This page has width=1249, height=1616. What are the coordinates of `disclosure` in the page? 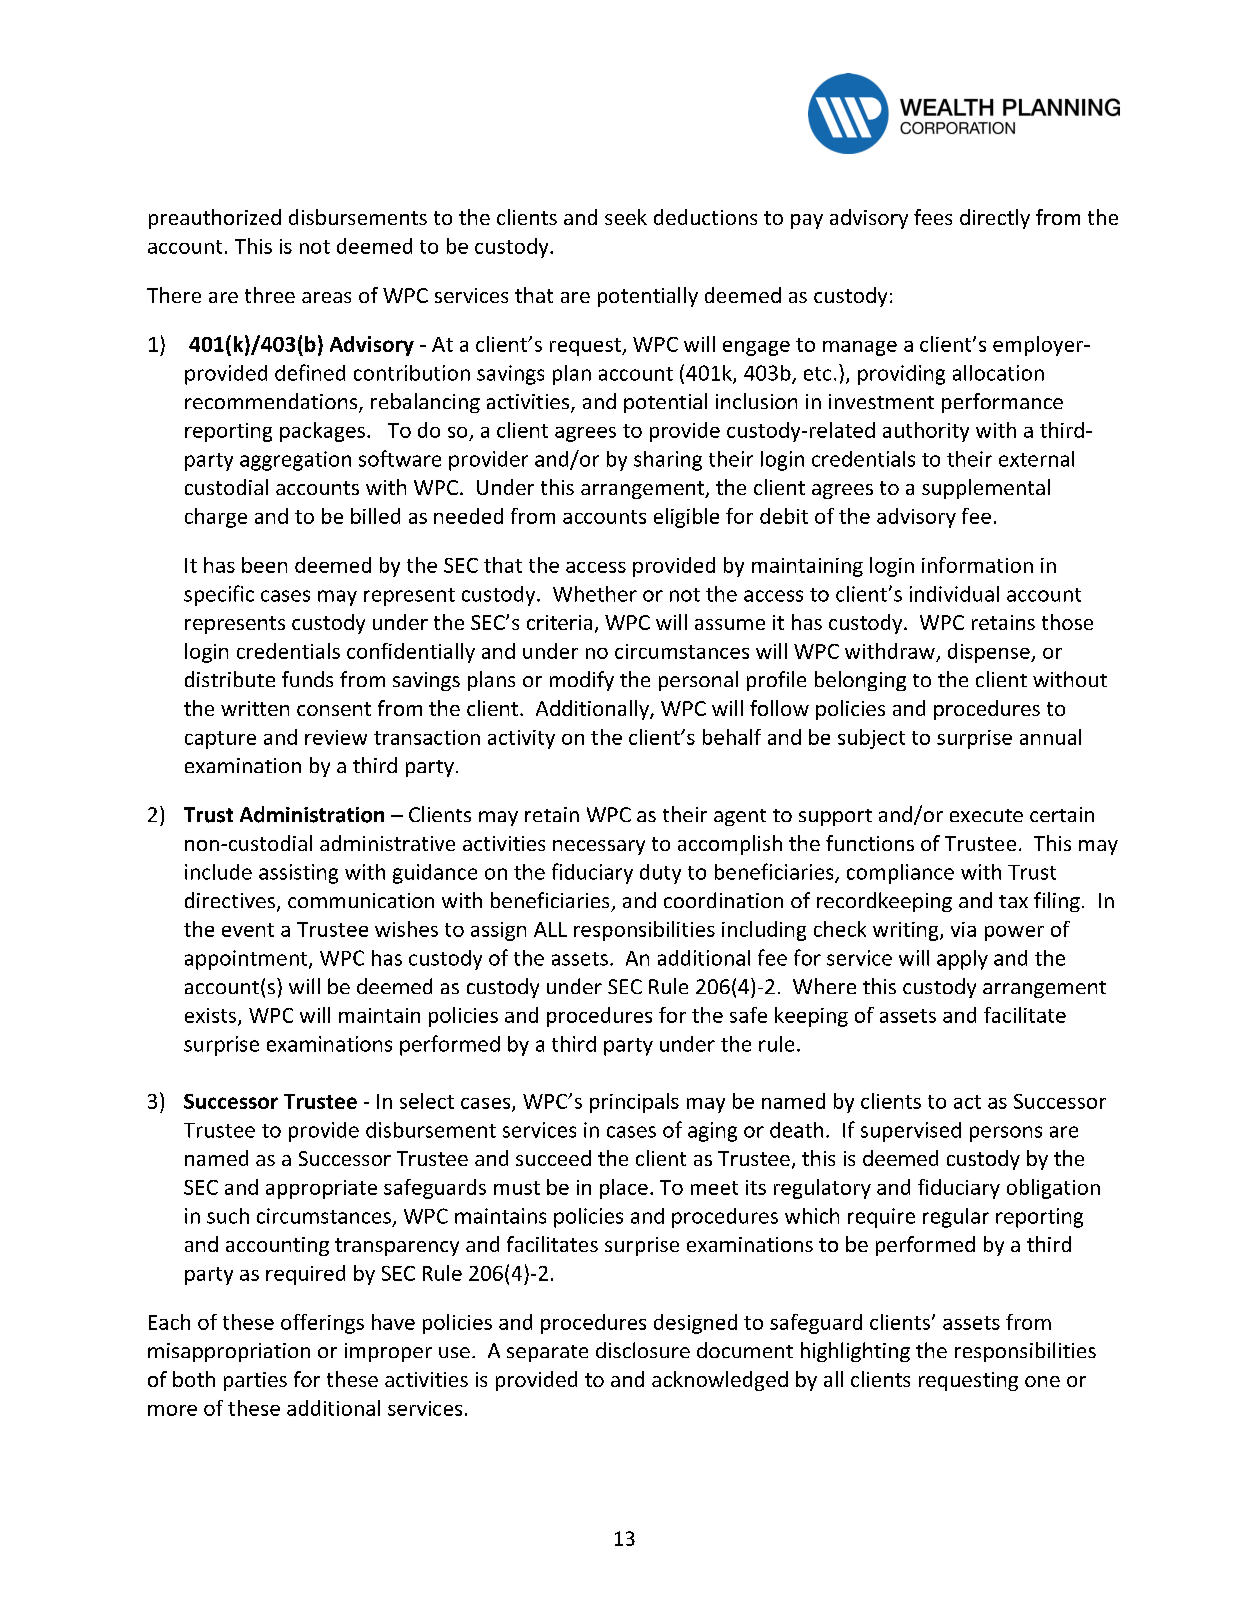 It's located at (643, 1350).
